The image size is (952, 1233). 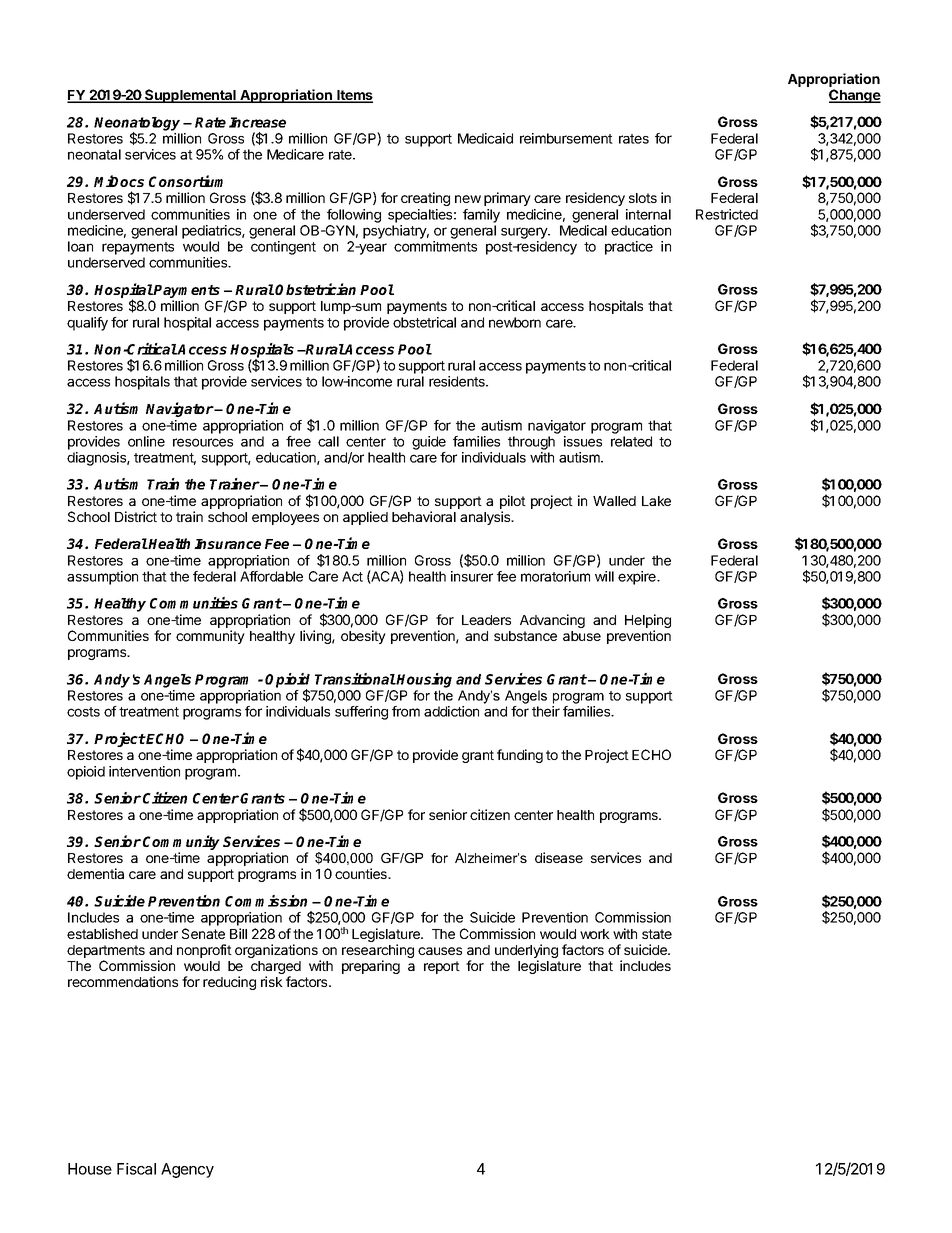 What do you see at coordinates (657, 934) in the screenshot?
I see `state` at bounding box center [657, 934].
